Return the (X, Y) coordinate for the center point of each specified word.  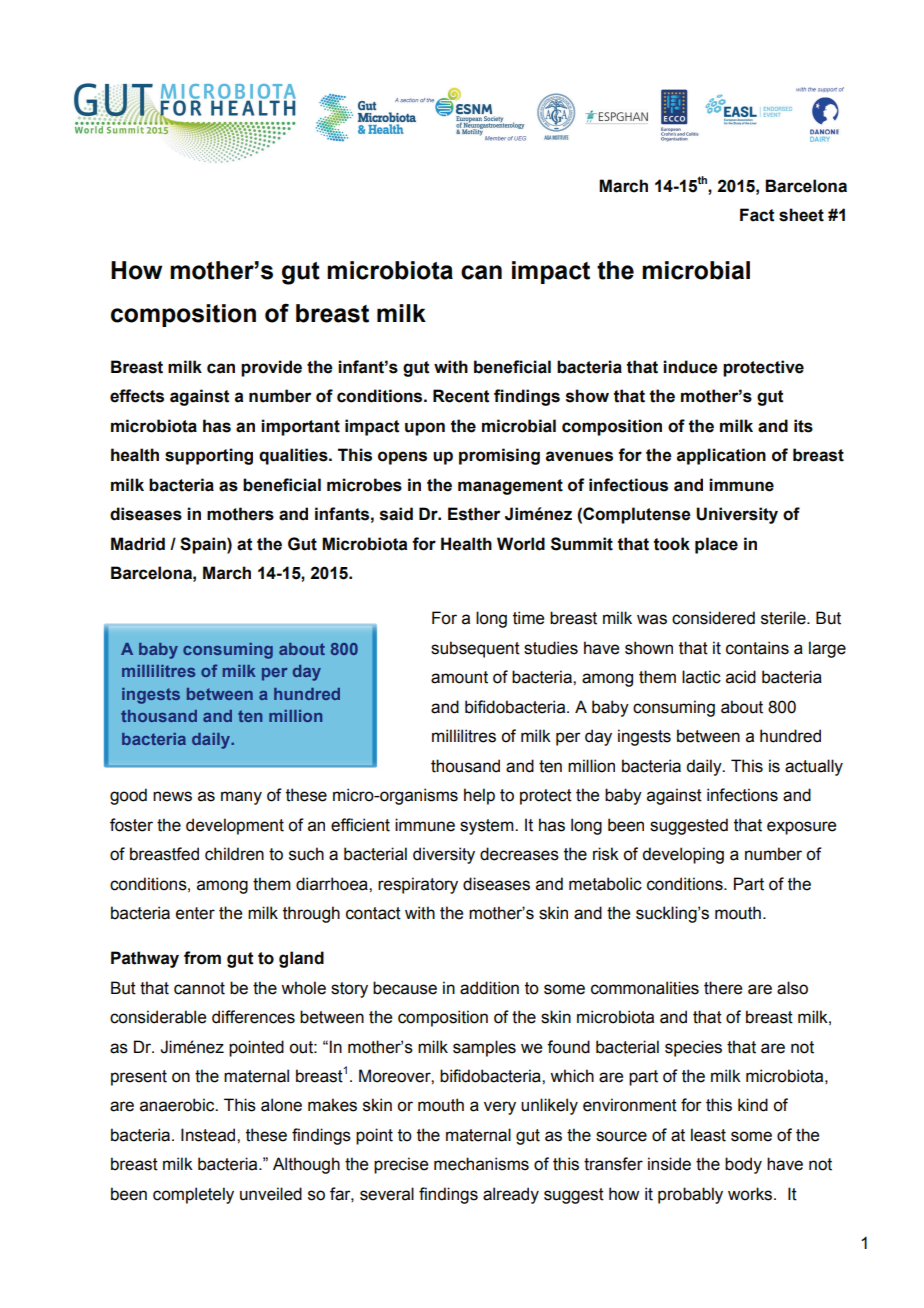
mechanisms (481, 1164)
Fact (757, 215)
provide (271, 368)
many (241, 798)
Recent (461, 396)
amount (459, 677)
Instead (209, 1135)
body (743, 1165)
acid (741, 677)
